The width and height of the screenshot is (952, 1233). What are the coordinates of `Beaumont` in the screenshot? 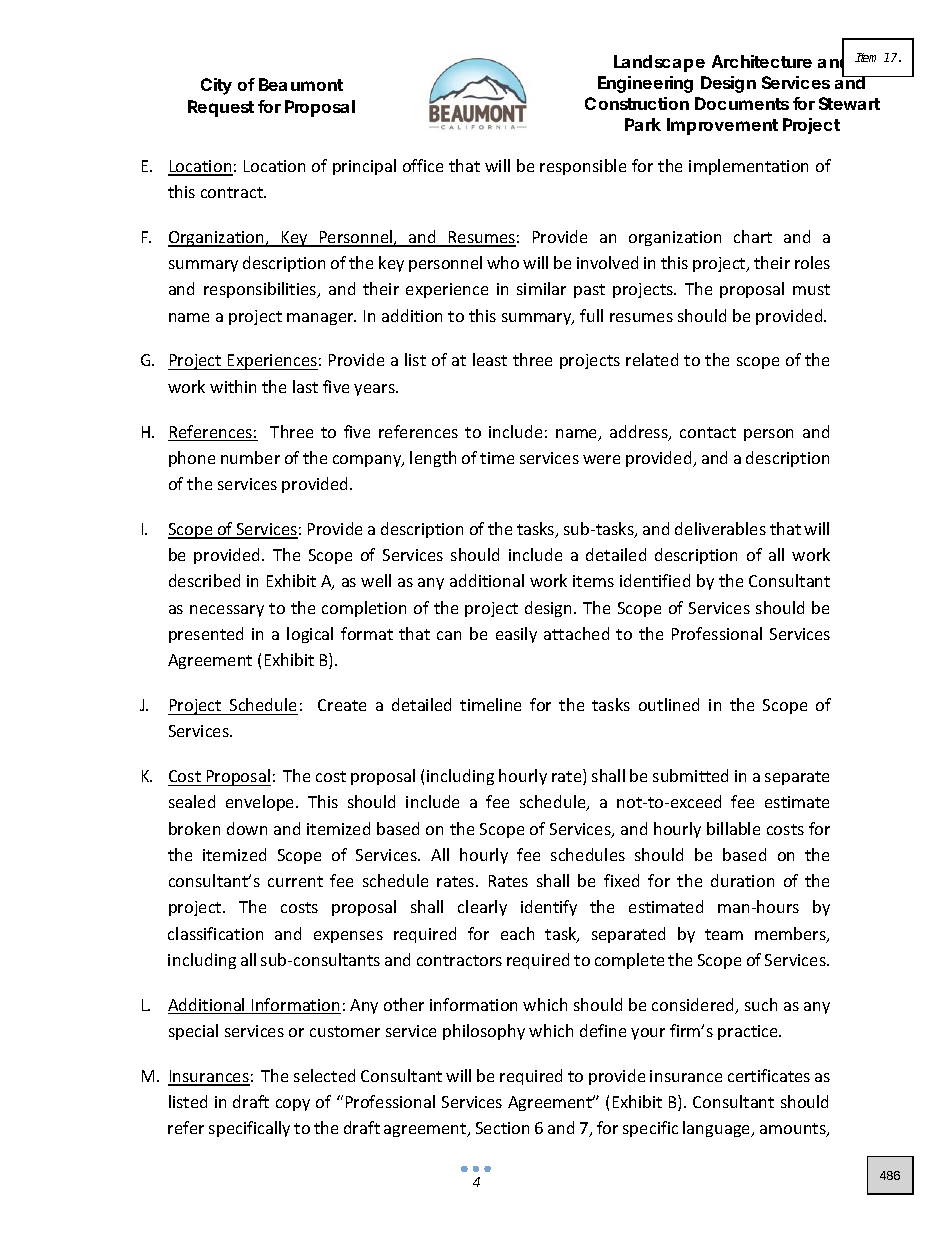 It's located at (301, 84).
